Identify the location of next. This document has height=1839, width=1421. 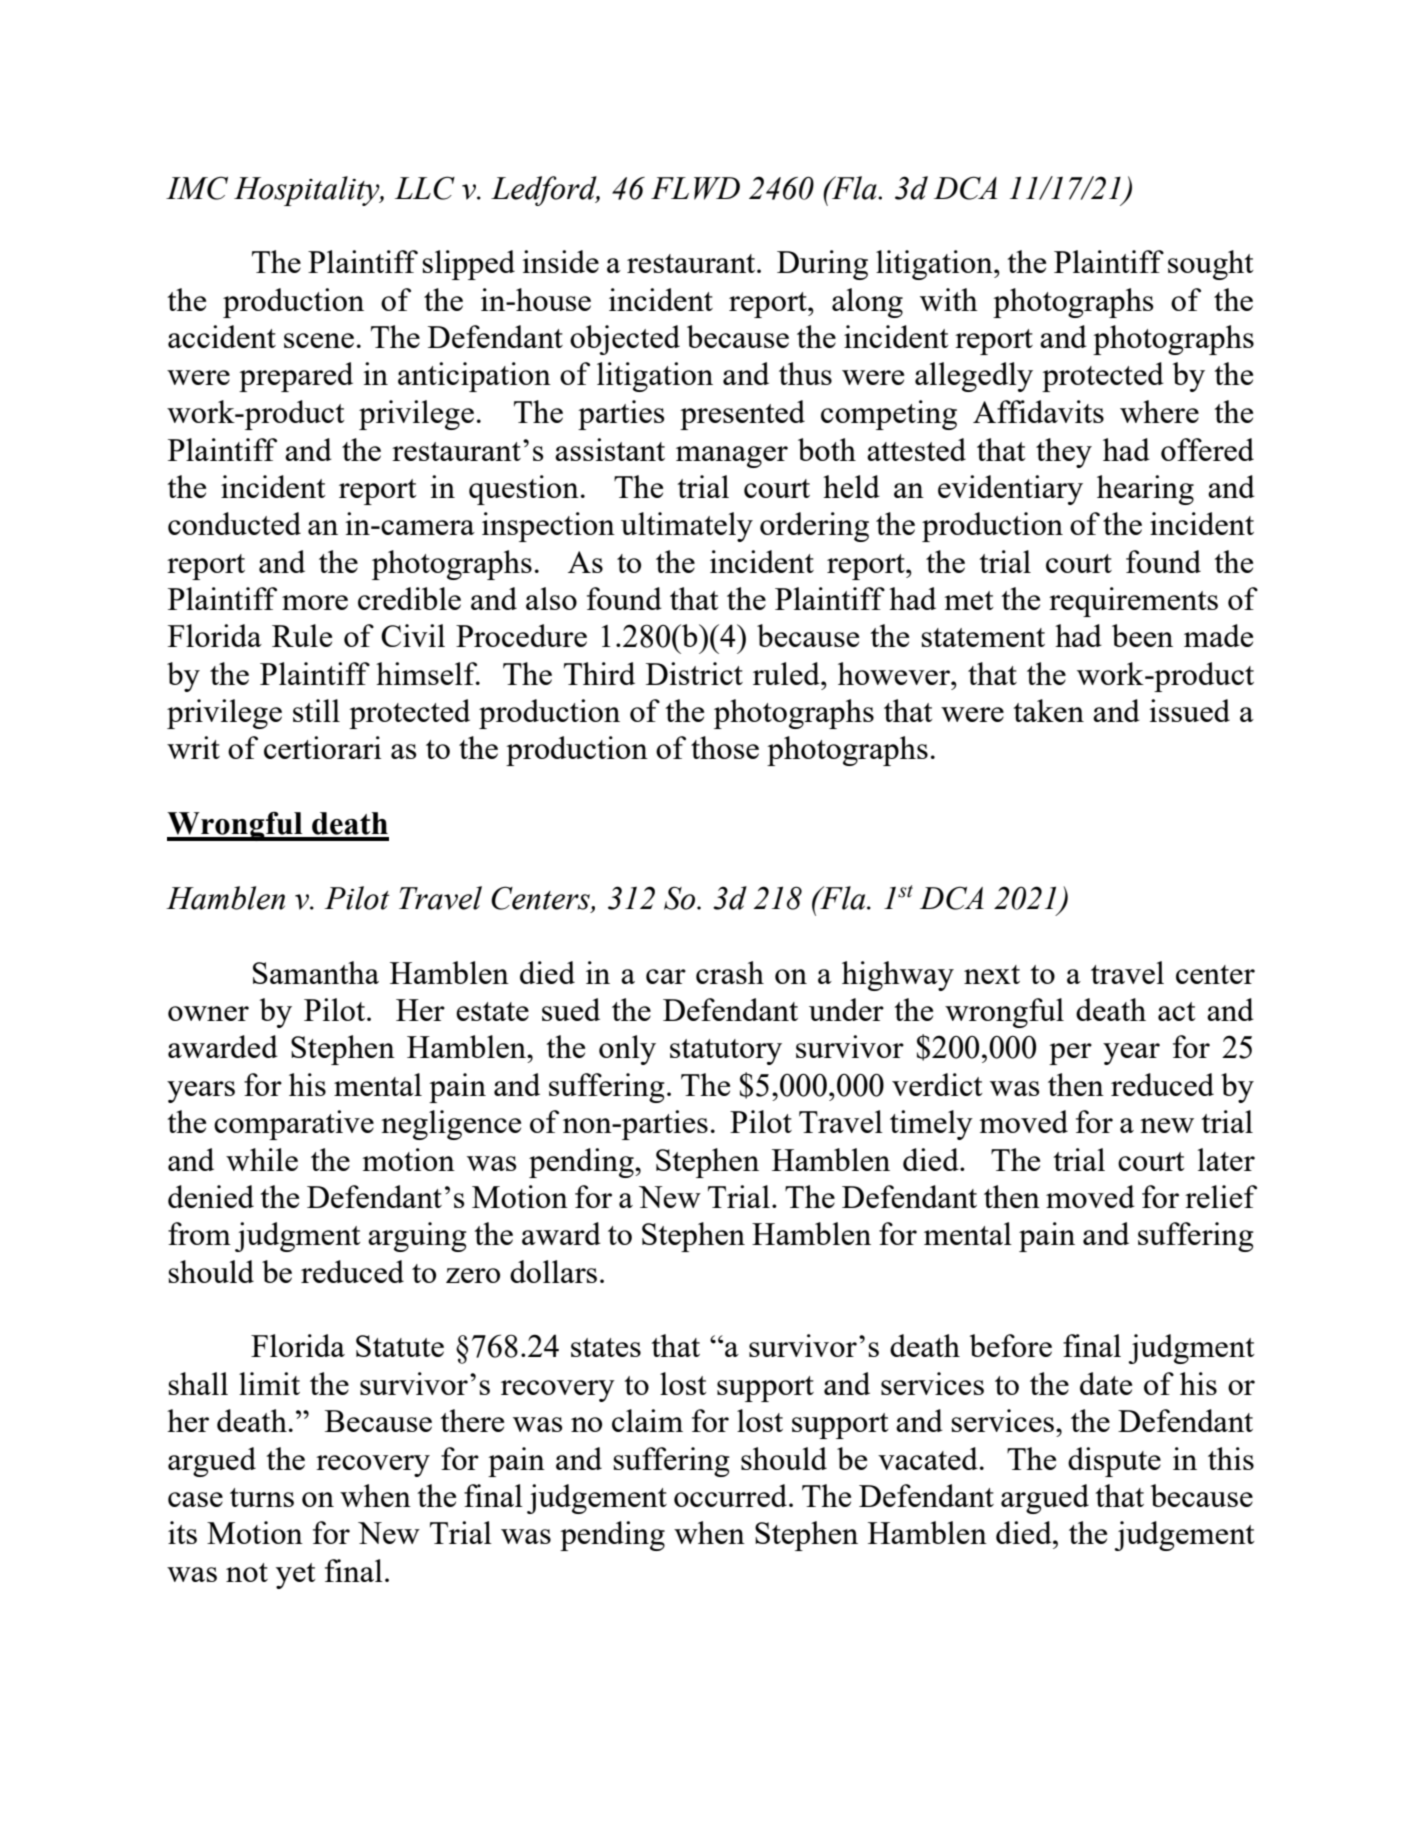
(992, 974).
